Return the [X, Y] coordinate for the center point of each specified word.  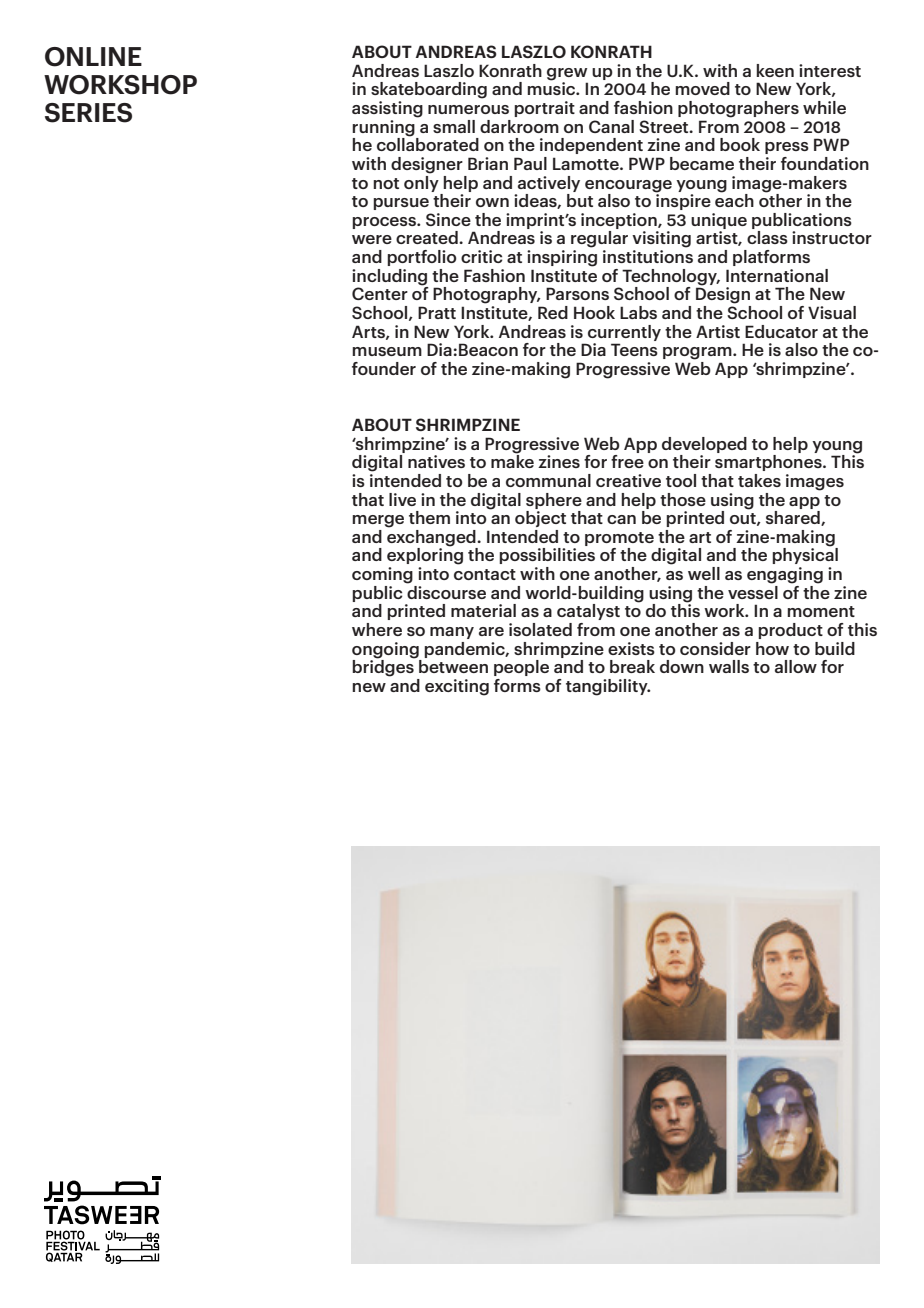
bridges [383, 667]
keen [775, 70]
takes [759, 480]
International [777, 275]
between [453, 666]
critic [481, 256]
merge [378, 521]
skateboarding [429, 90]
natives [436, 461]
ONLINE [93, 57]
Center [380, 293]
